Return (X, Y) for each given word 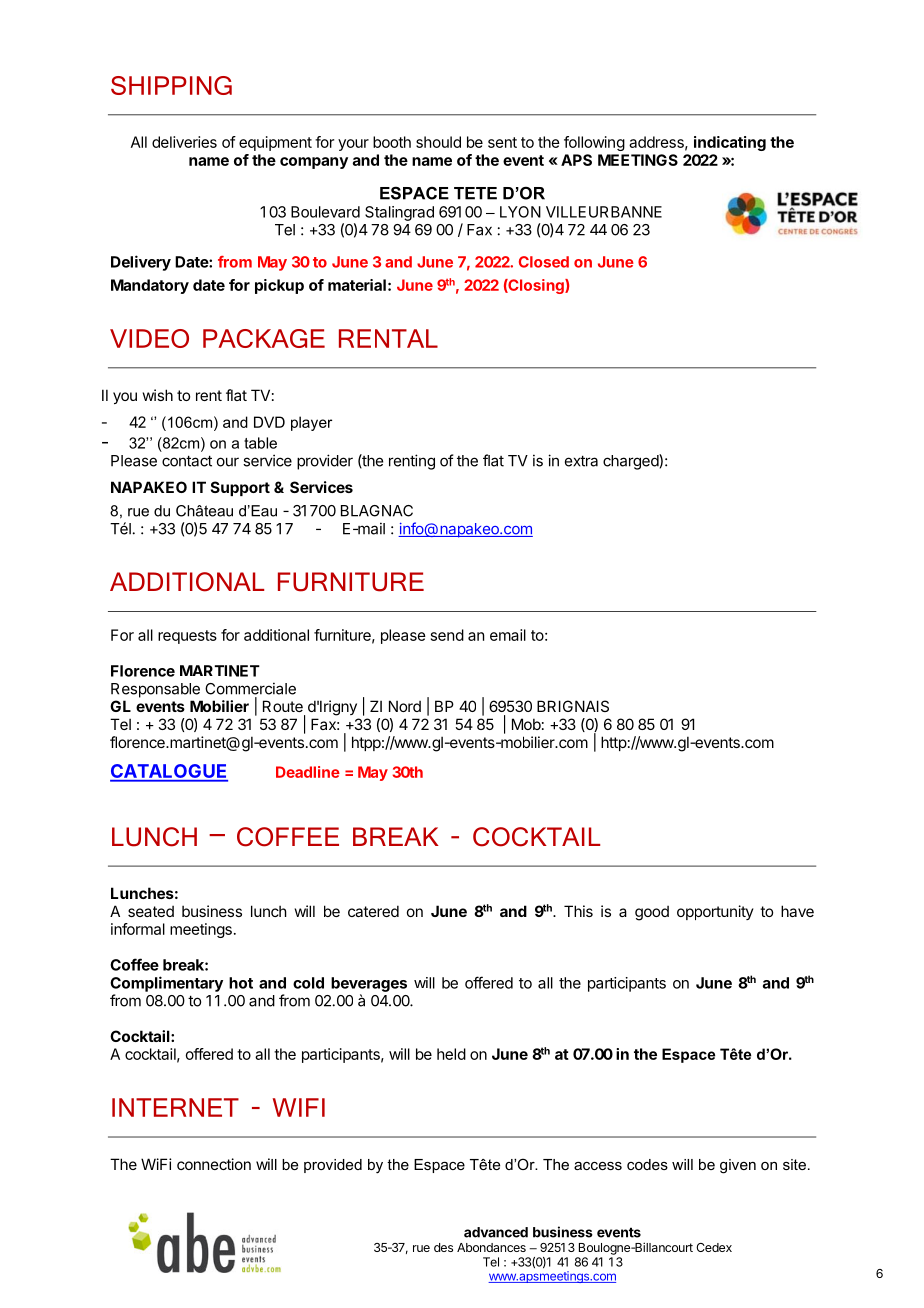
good (652, 913)
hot (241, 983)
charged (631, 462)
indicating (730, 143)
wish (158, 395)
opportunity (715, 912)
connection (214, 1164)
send (447, 635)
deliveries (184, 142)
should (438, 142)
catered (373, 911)
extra (581, 461)
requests (187, 637)
